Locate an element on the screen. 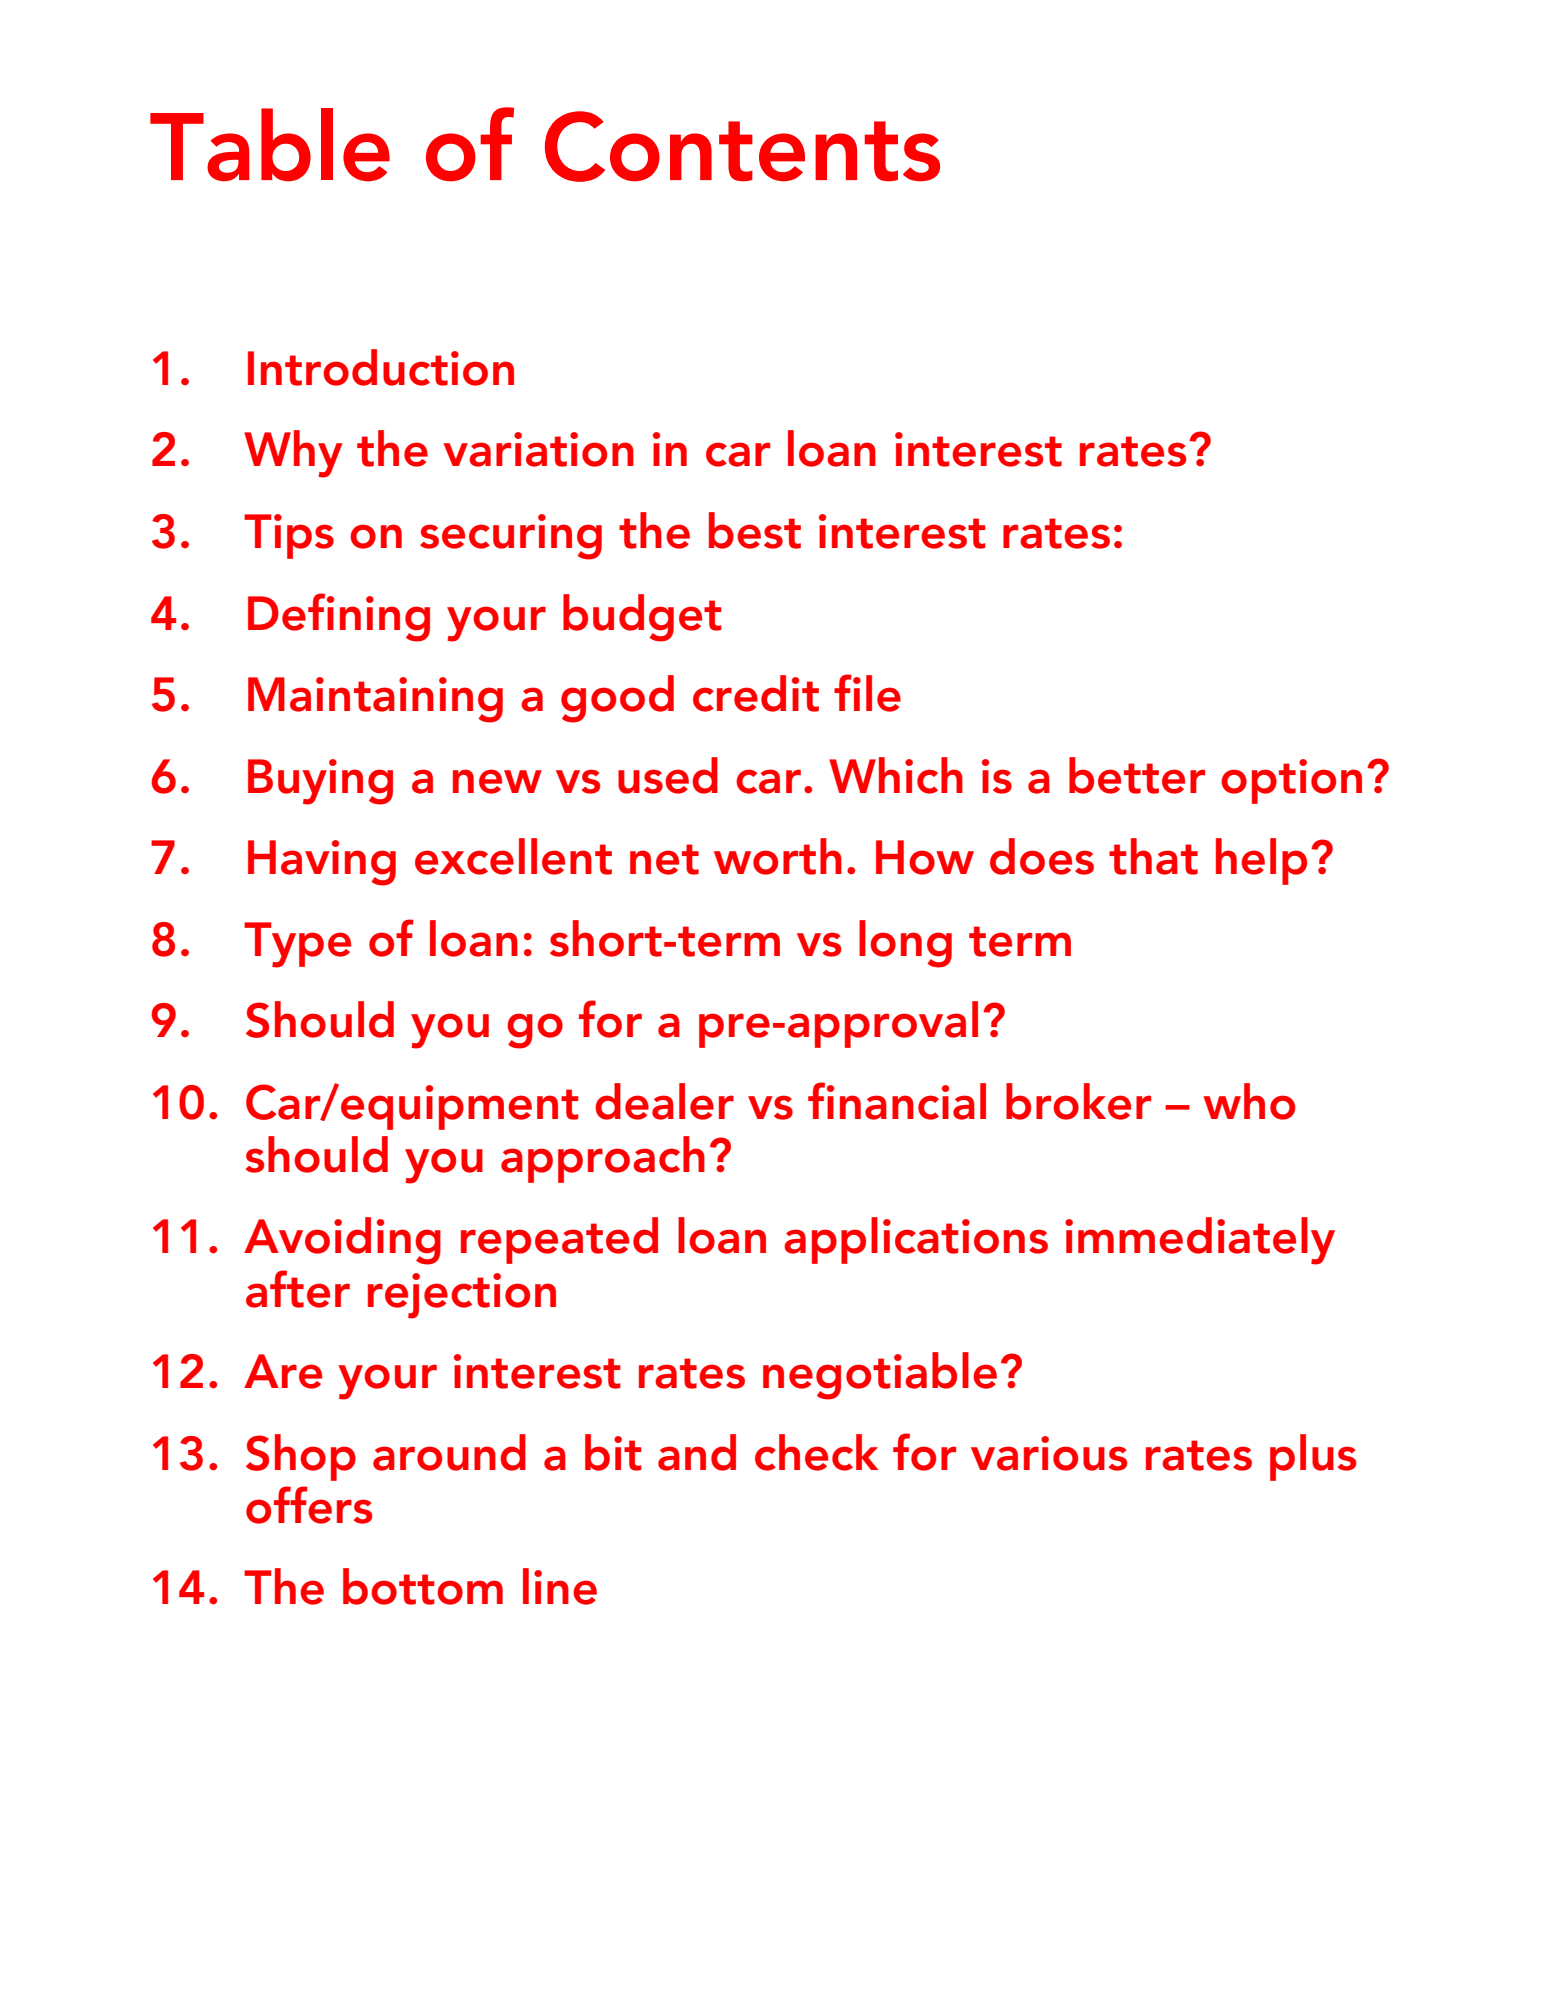  Table is located at coordinates (270, 145).
